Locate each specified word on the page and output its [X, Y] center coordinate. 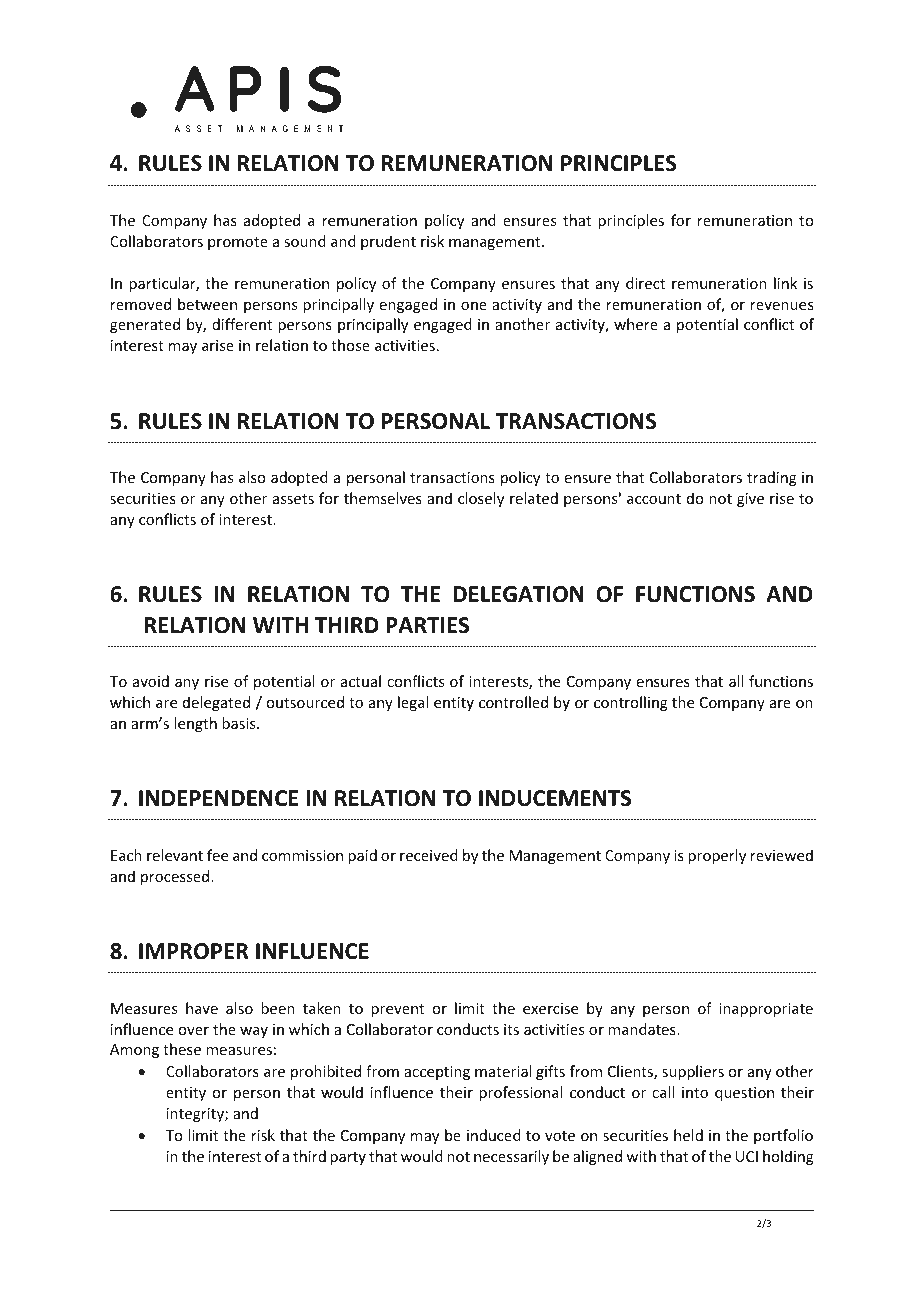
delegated [216, 703]
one [474, 306]
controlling [631, 703]
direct [645, 283]
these [182, 1049]
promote [238, 243]
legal [413, 703]
